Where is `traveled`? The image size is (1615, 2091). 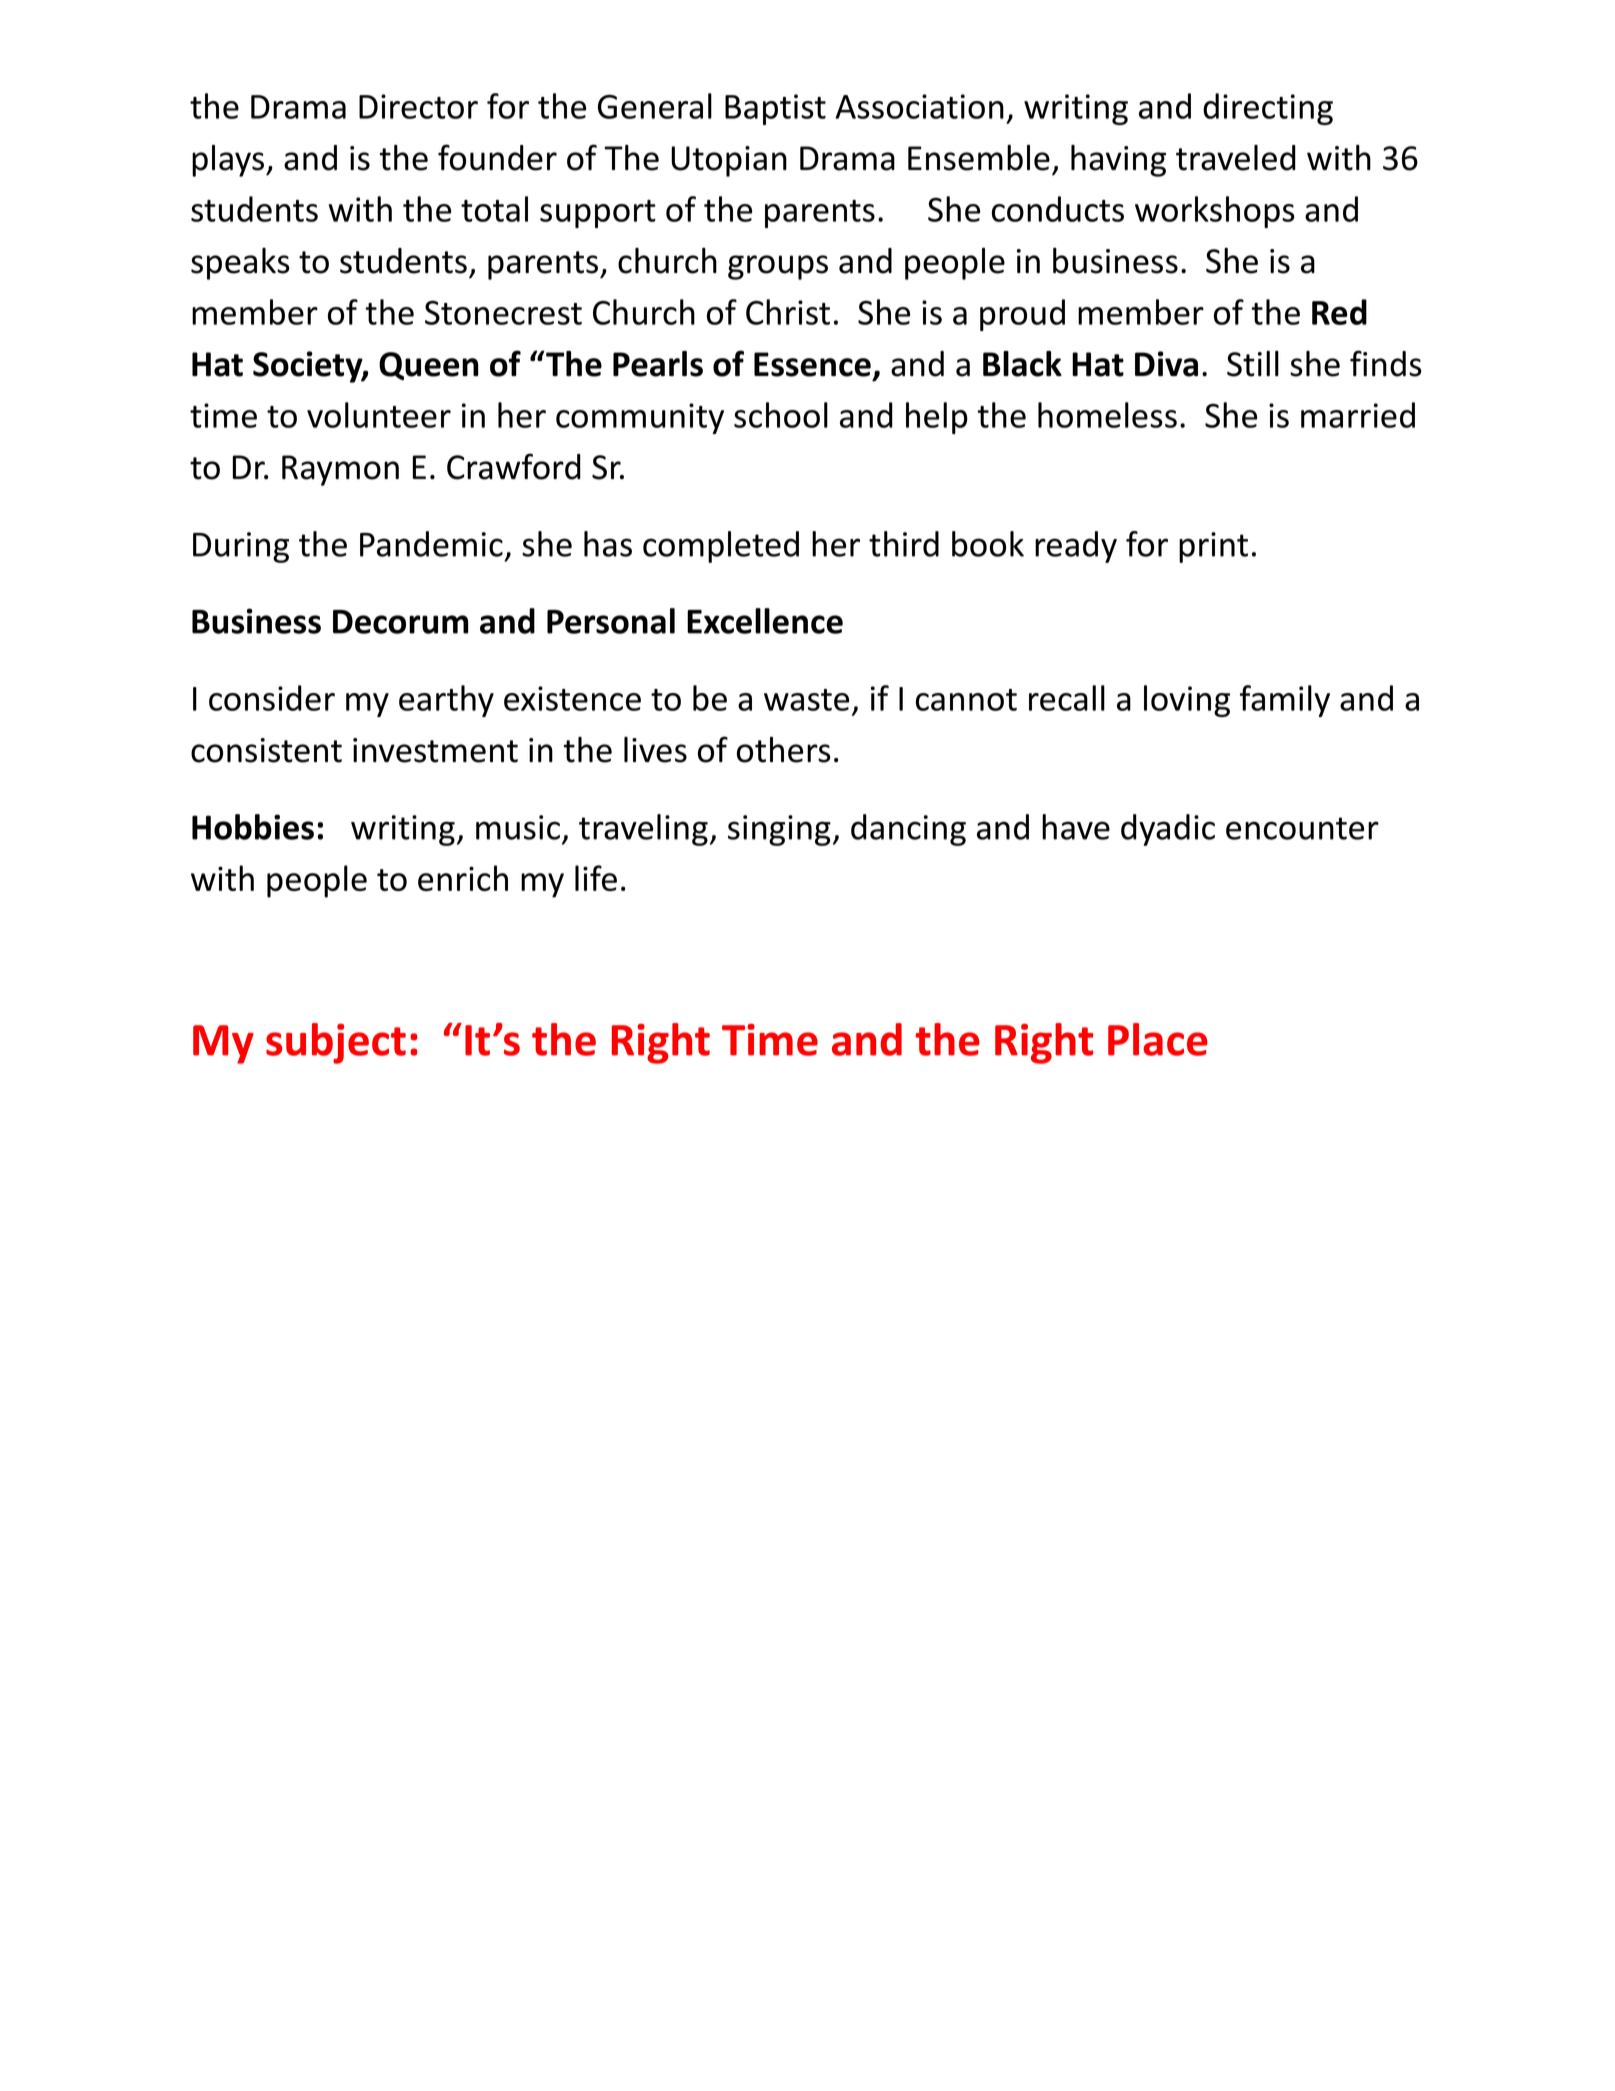
traveled is located at coordinates (1236, 158).
